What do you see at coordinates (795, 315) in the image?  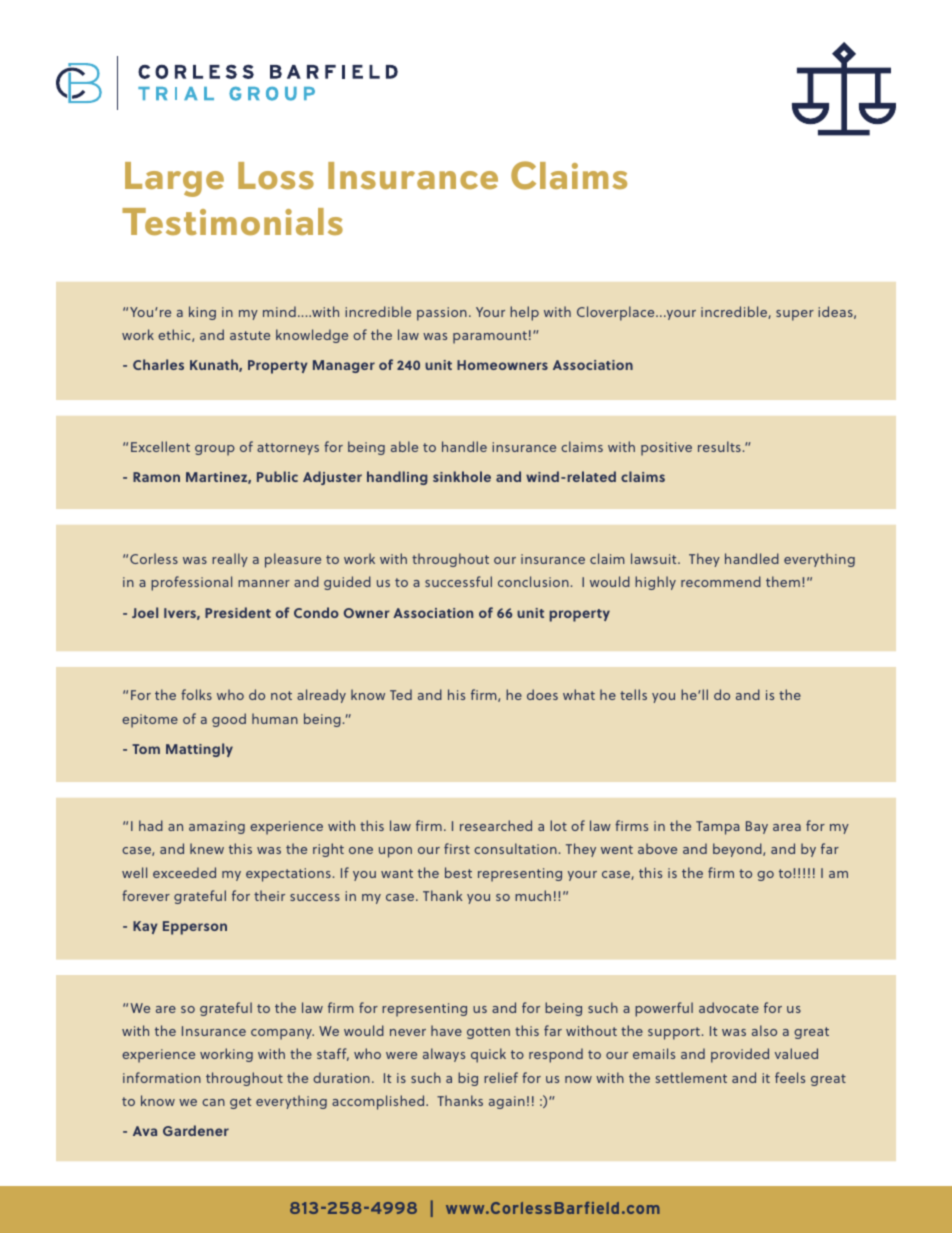 I see `super` at bounding box center [795, 315].
